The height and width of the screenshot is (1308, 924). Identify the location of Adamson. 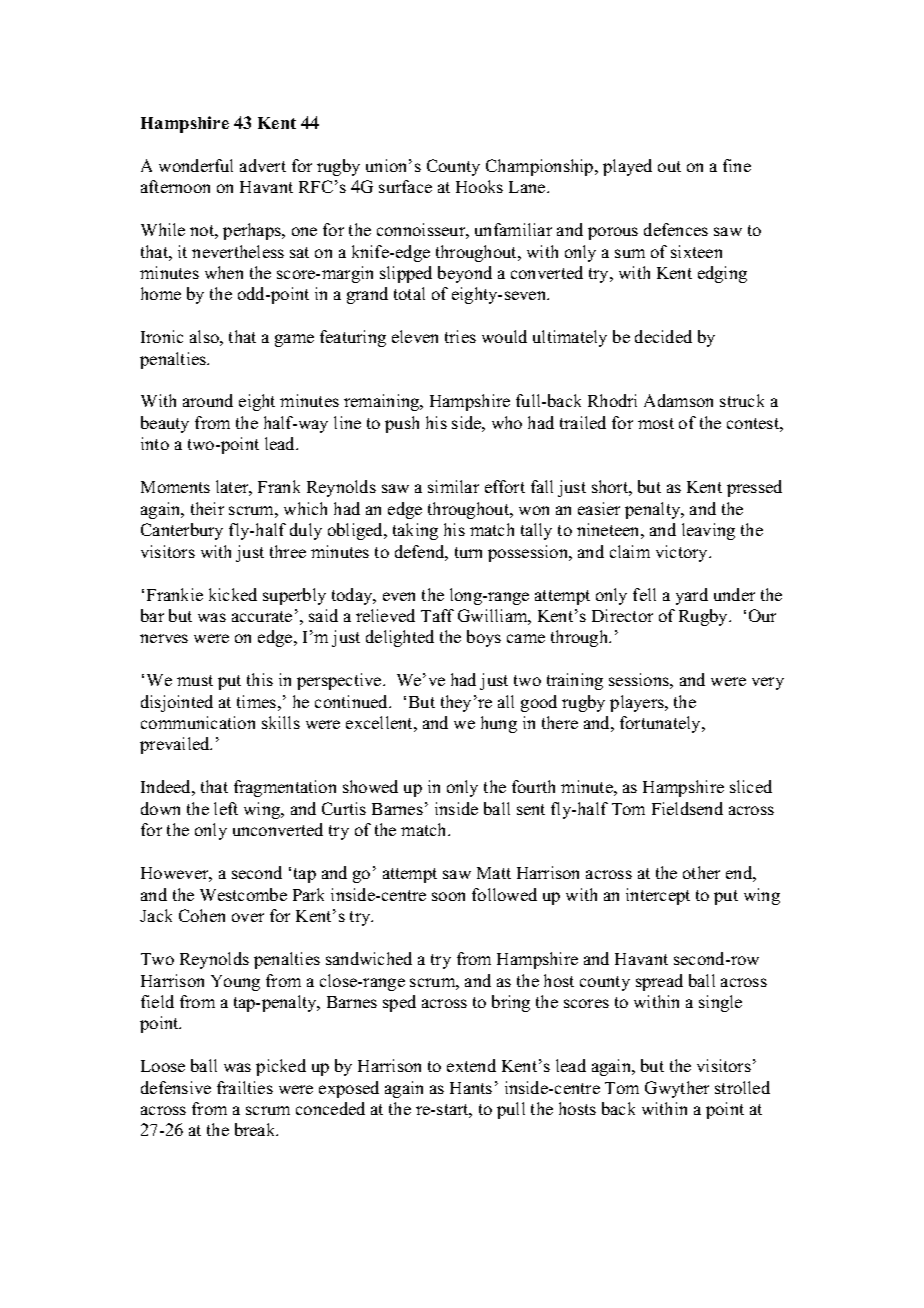
(678, 400).
